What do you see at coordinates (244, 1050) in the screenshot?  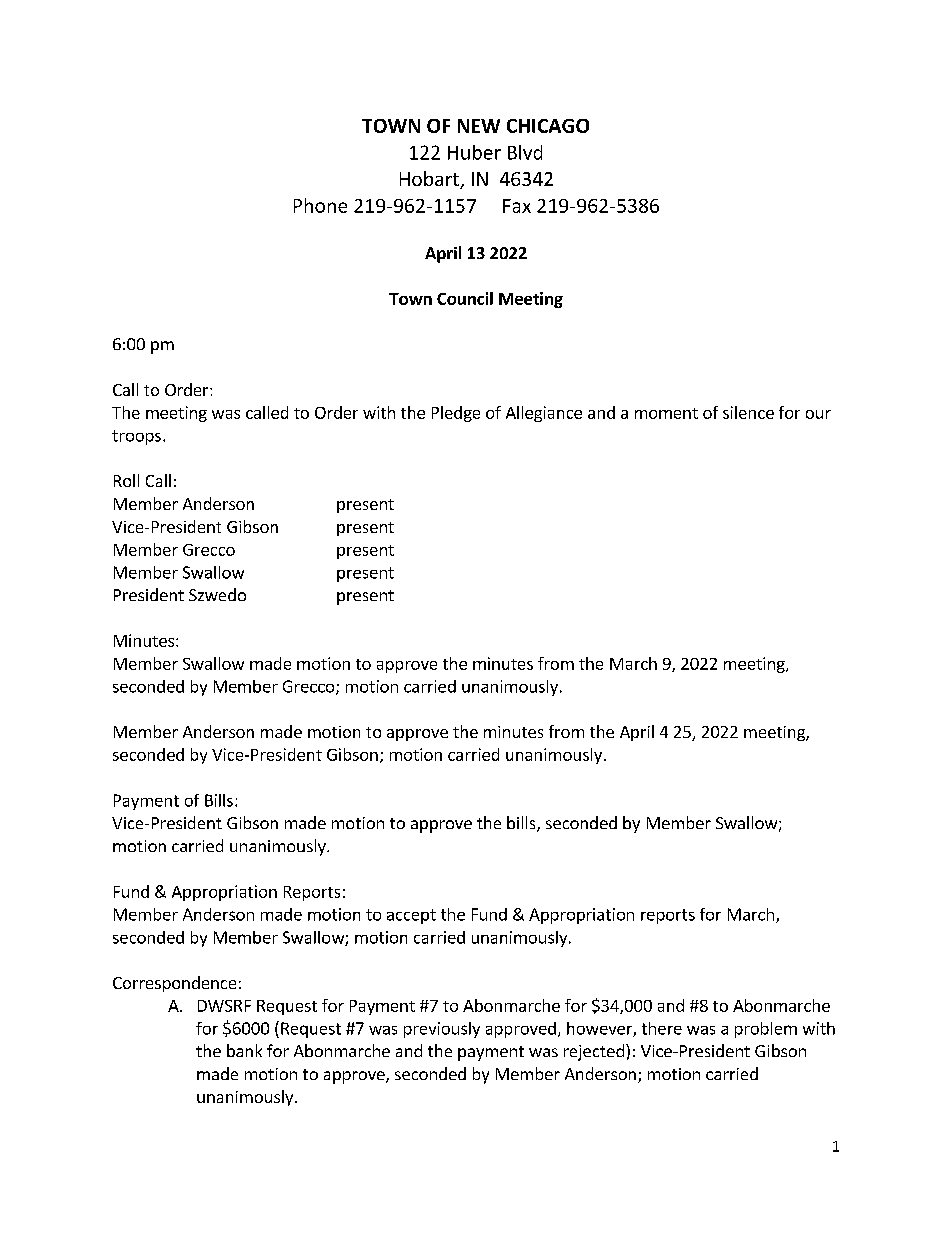 I see `bank` at bounding box center [244, 1050].
